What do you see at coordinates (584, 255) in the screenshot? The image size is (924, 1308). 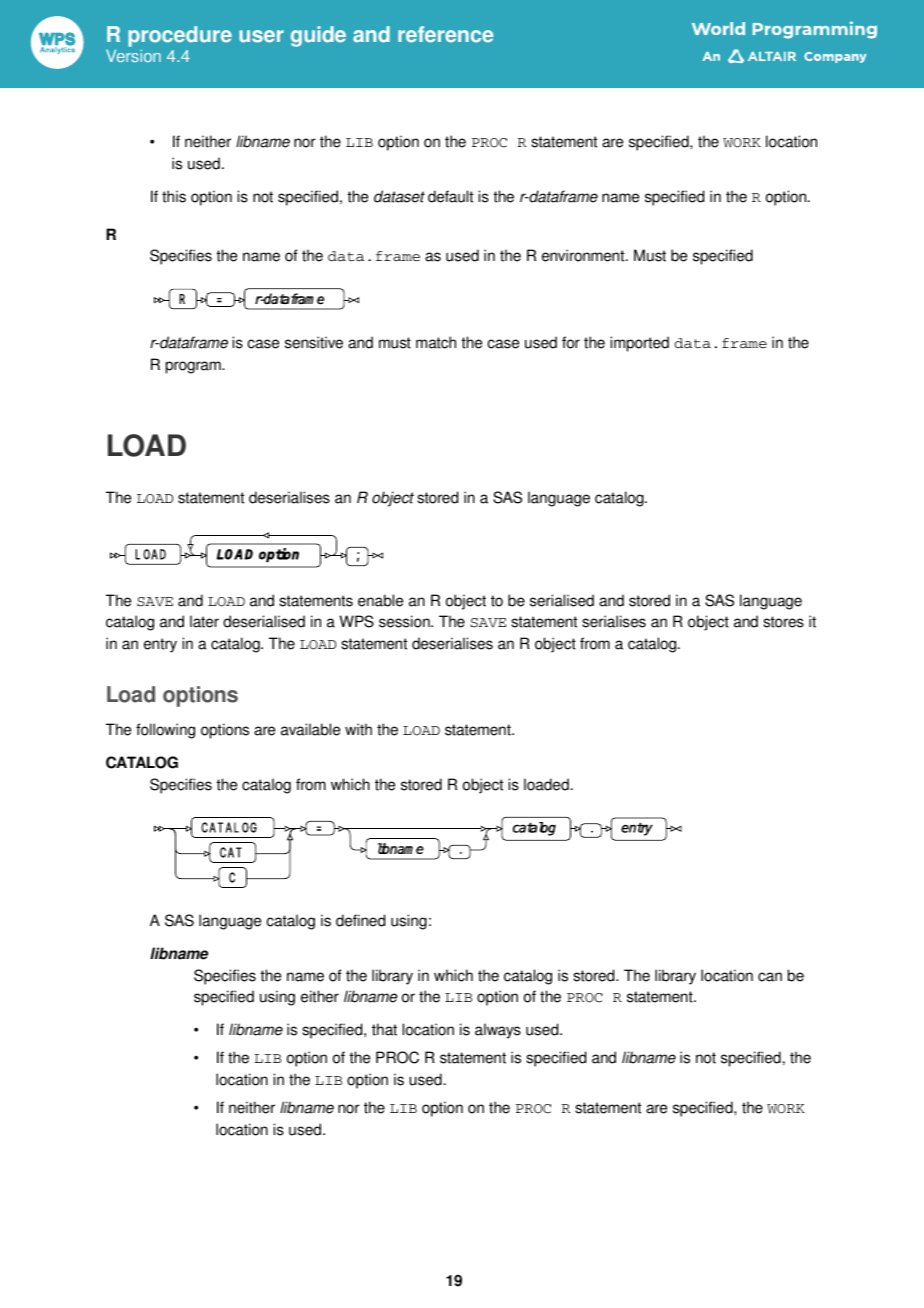 I see `environment` at bounding box center [584, 255].
